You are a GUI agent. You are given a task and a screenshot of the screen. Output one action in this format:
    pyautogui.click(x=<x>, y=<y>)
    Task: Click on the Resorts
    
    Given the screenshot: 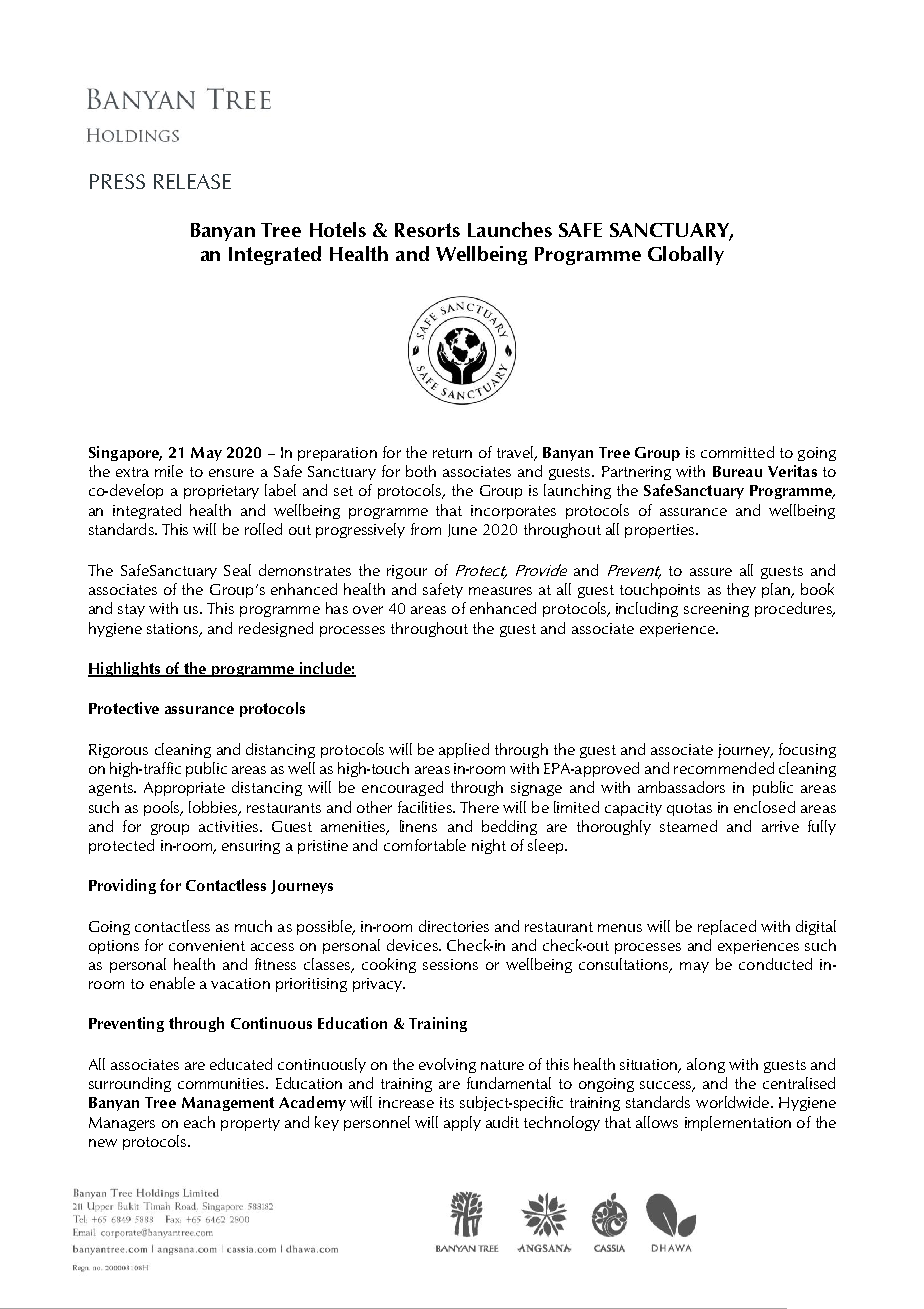 What is the action you would take?
    pyautogui.click(x=427, y=230)
